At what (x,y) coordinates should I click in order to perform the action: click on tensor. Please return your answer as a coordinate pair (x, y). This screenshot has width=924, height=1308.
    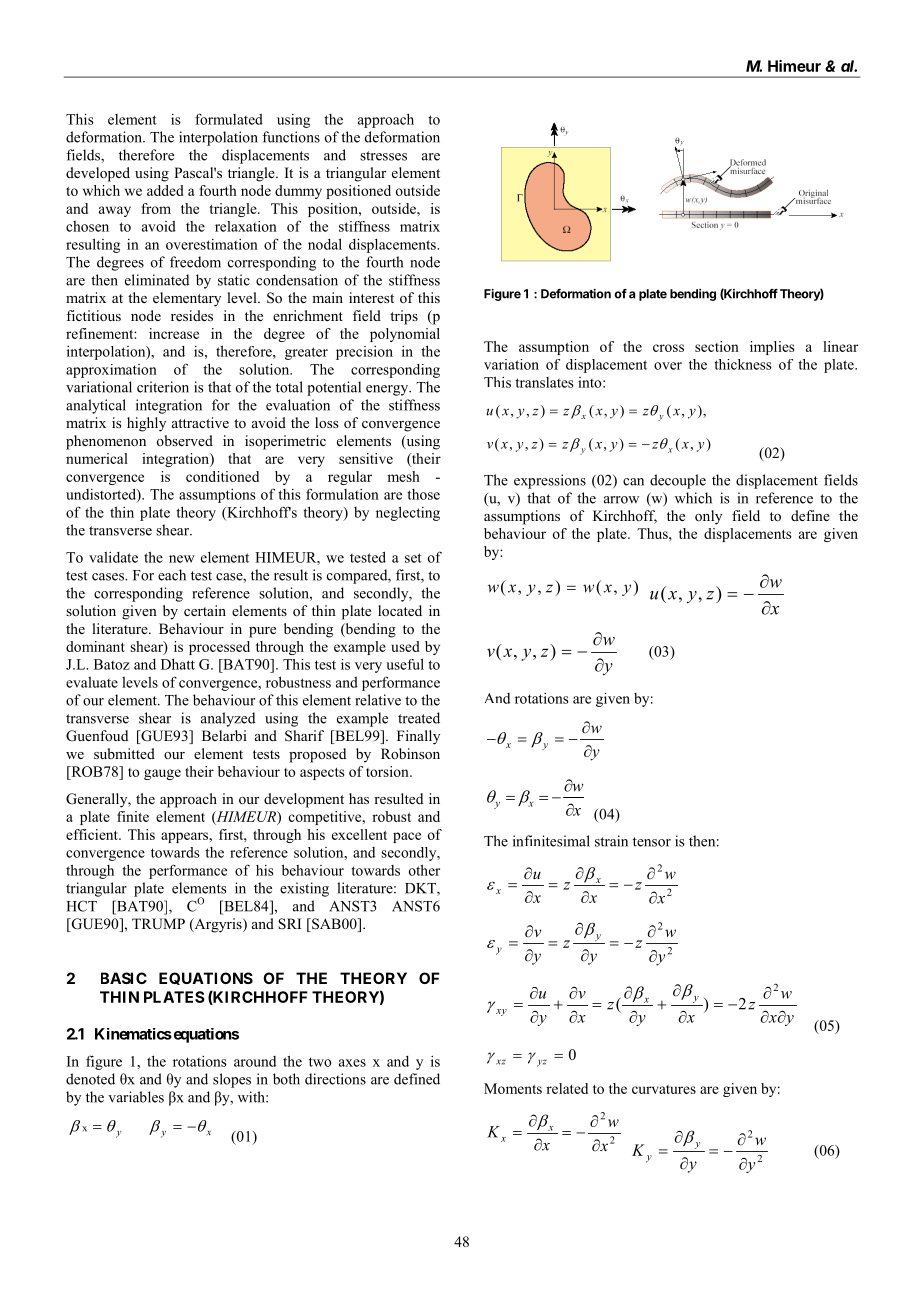
    Looking at the image, I should click on (652, 842).
